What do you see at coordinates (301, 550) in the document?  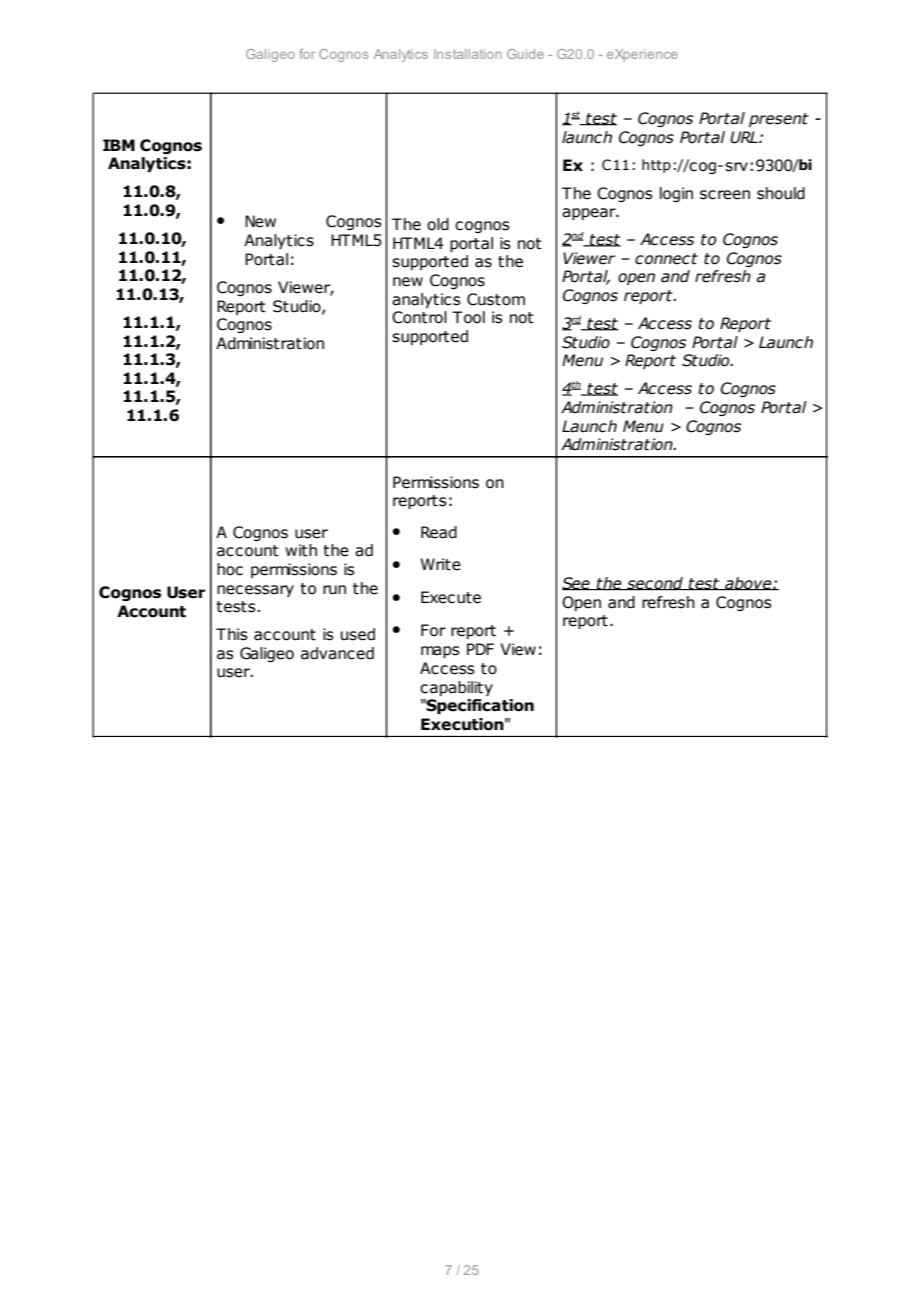 I see `with` at bounding box center [301, 550].
